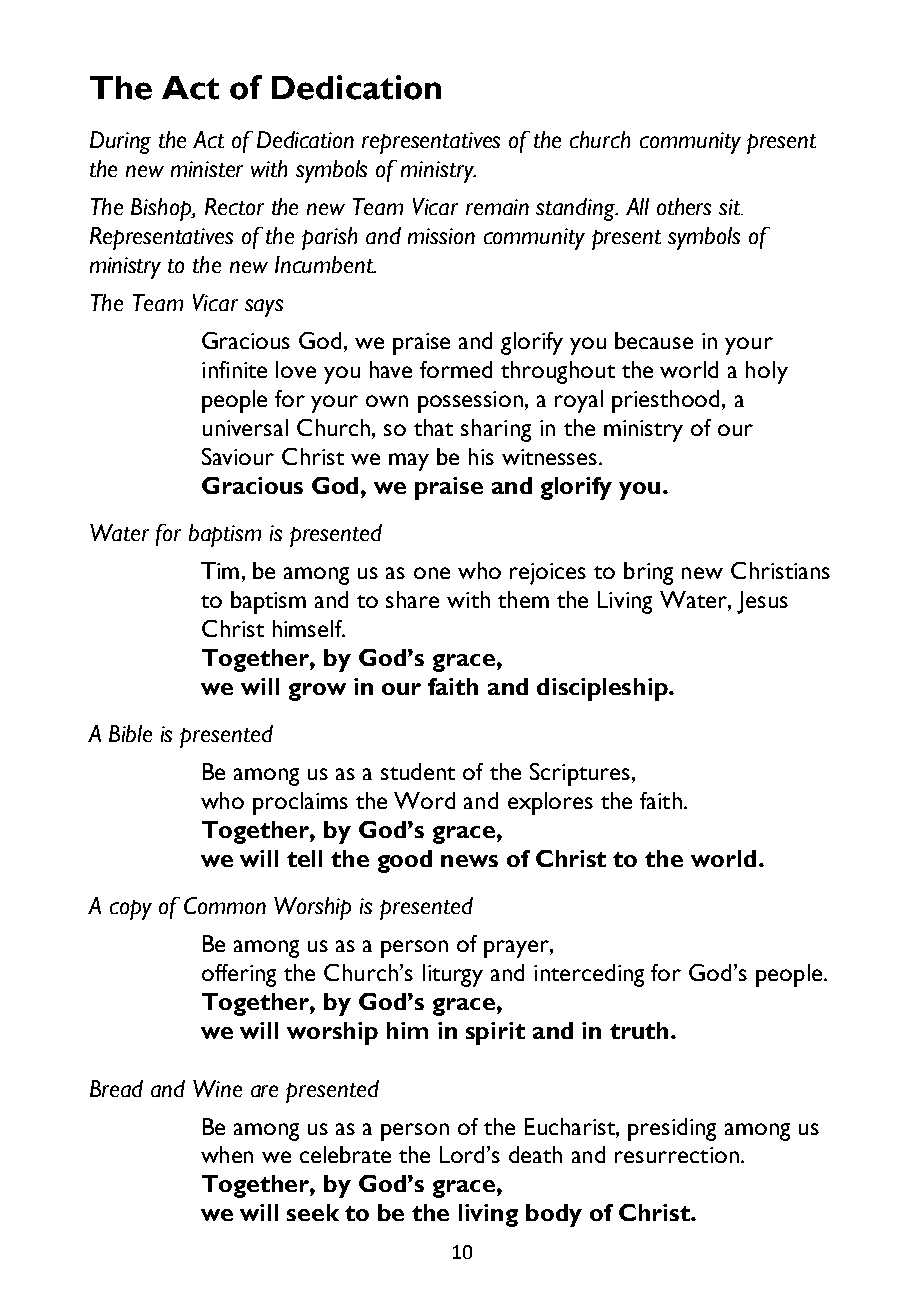 Image resolution: width=924 pixels, height=1308 pixels. I want to click on minister, so click(207, 169).
